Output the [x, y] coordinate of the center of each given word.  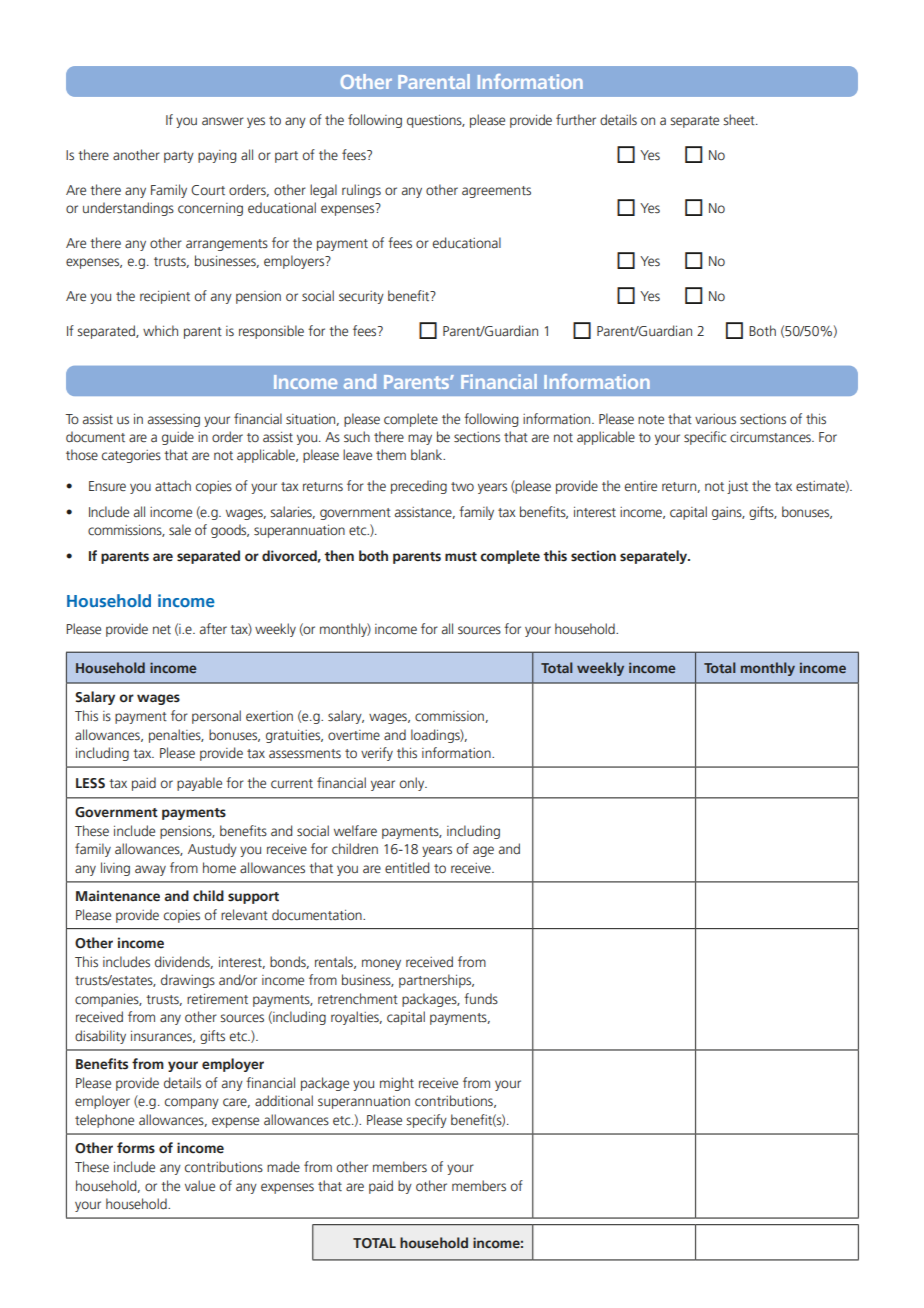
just [737, 487]
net [162, 630]
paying [217, 156]
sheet [740, 120]
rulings [361, 191]
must [461, 557]
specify [426, 1121]
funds [481, 999]
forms [136, 1148]
